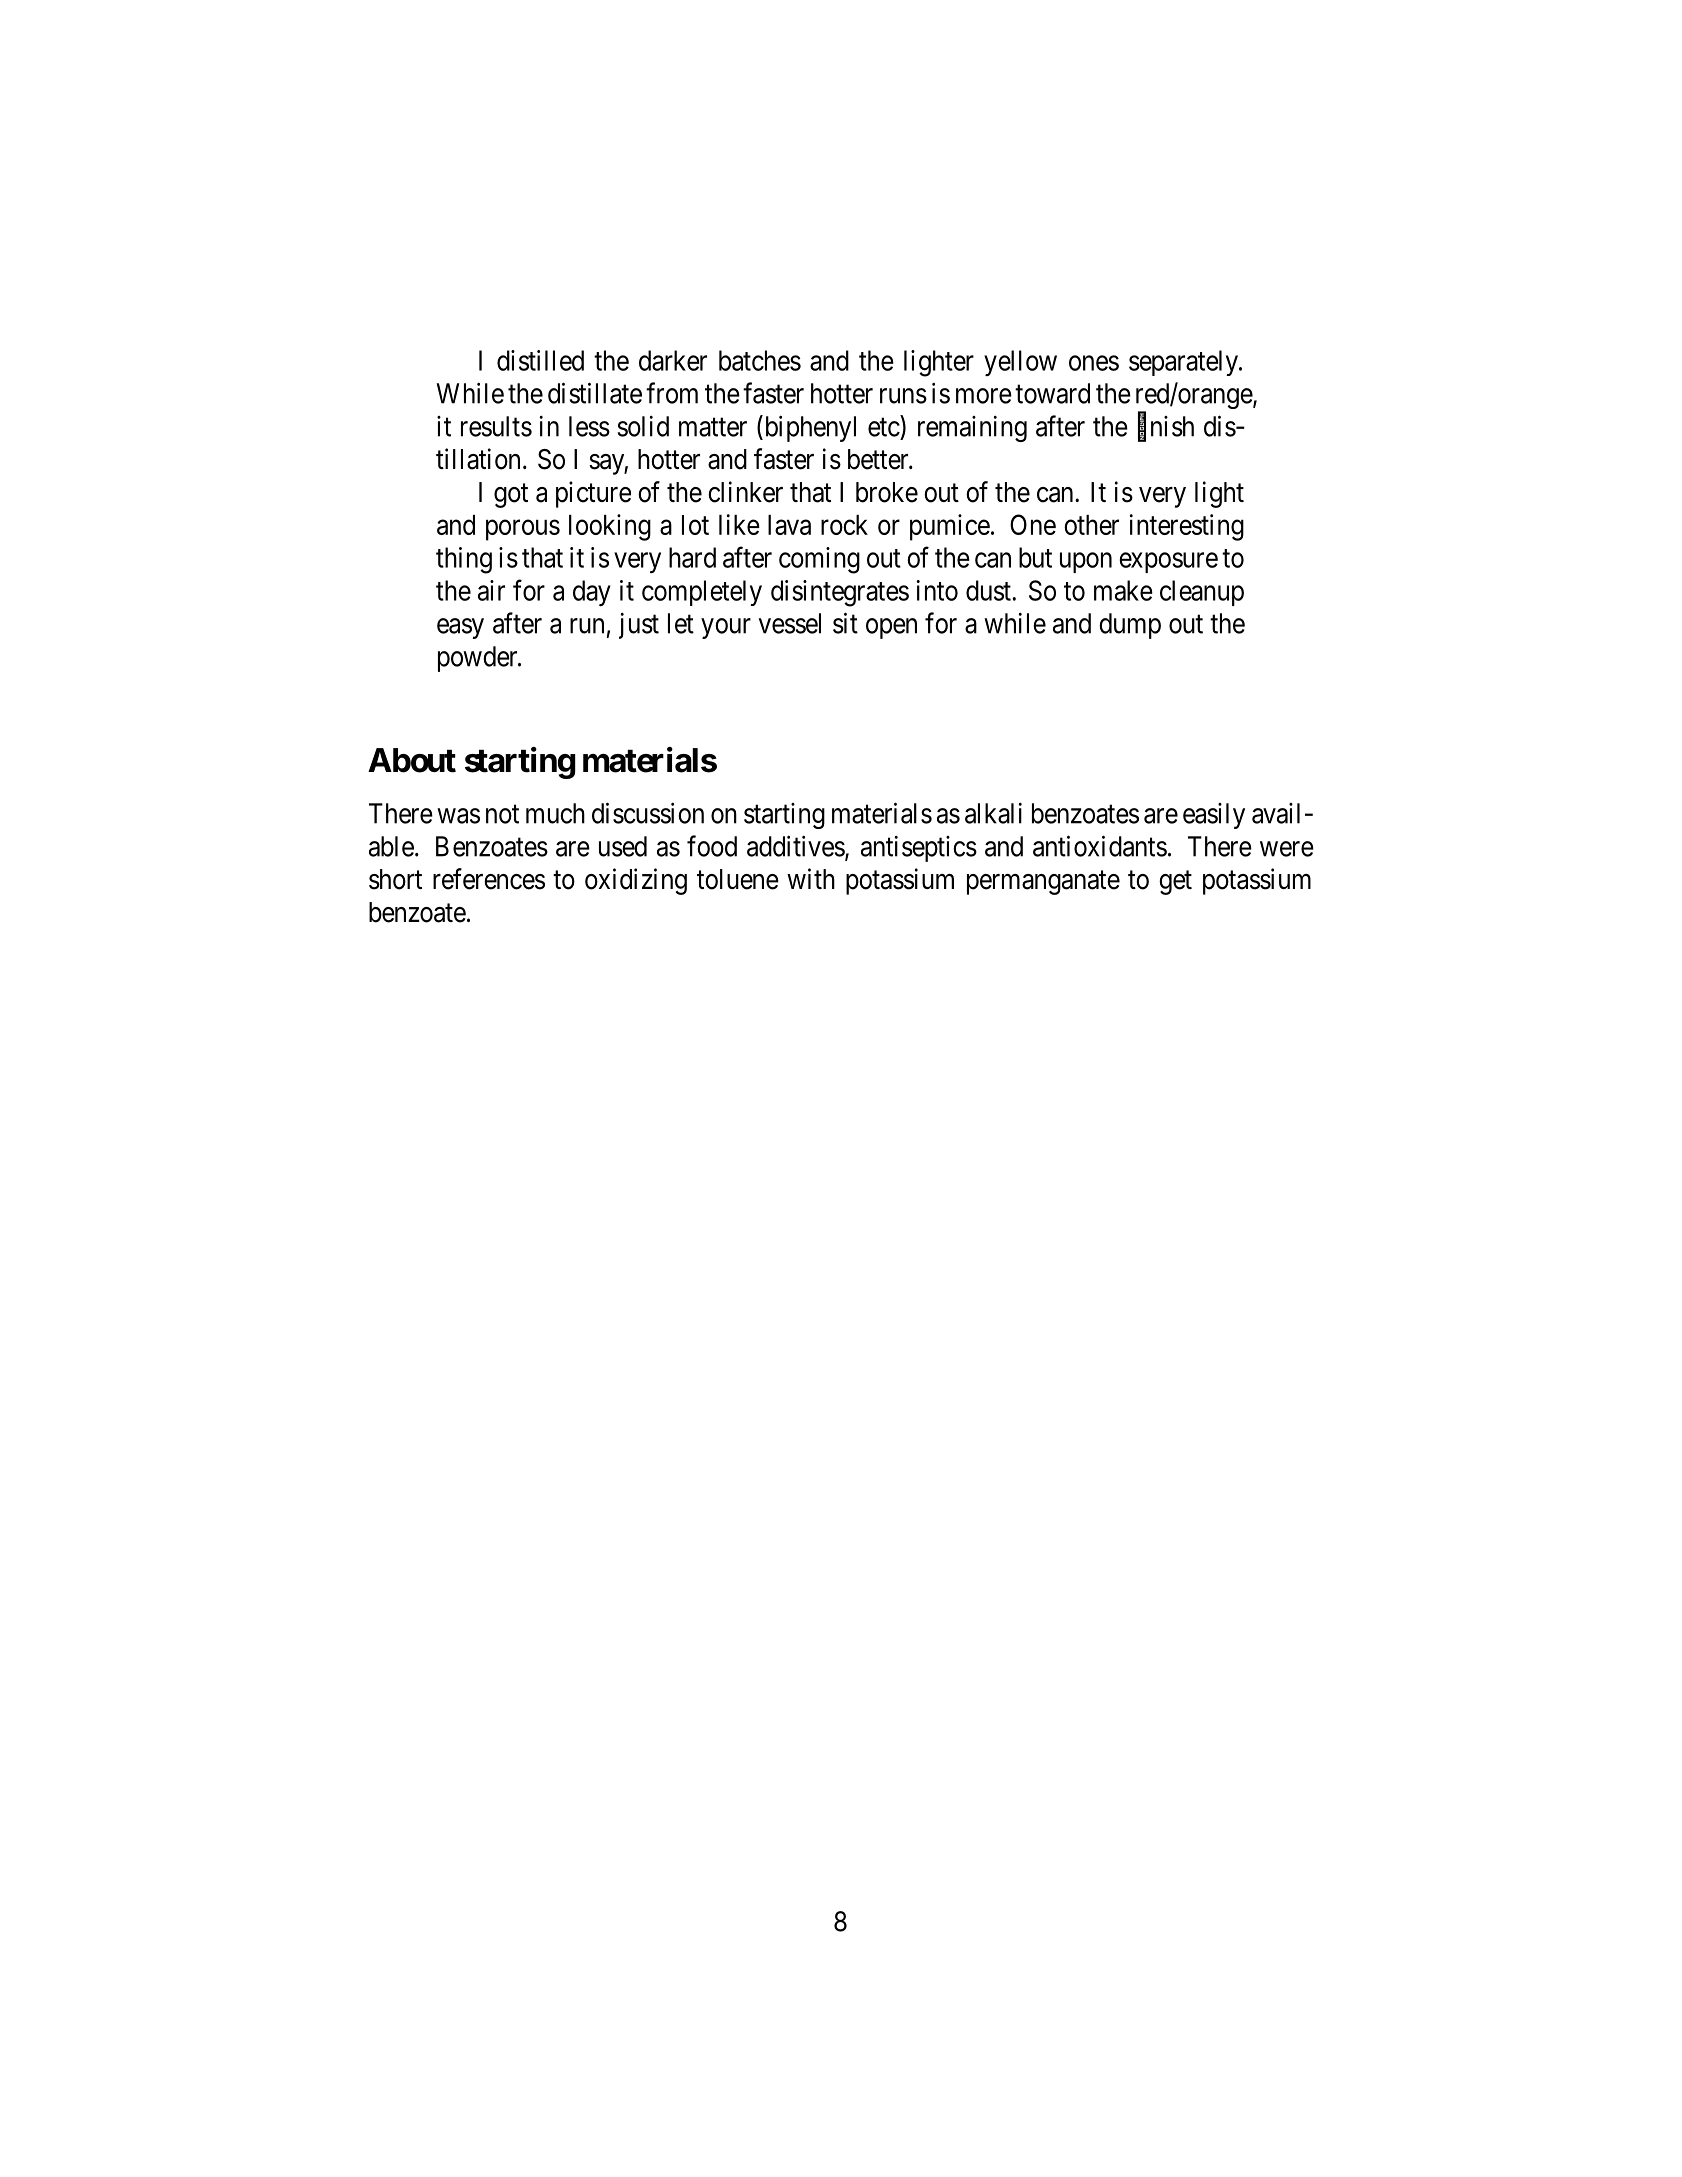 Image resolution: width=1682 pixels, height=2177 pixels. I want to click on get, so click(1175, 883).
